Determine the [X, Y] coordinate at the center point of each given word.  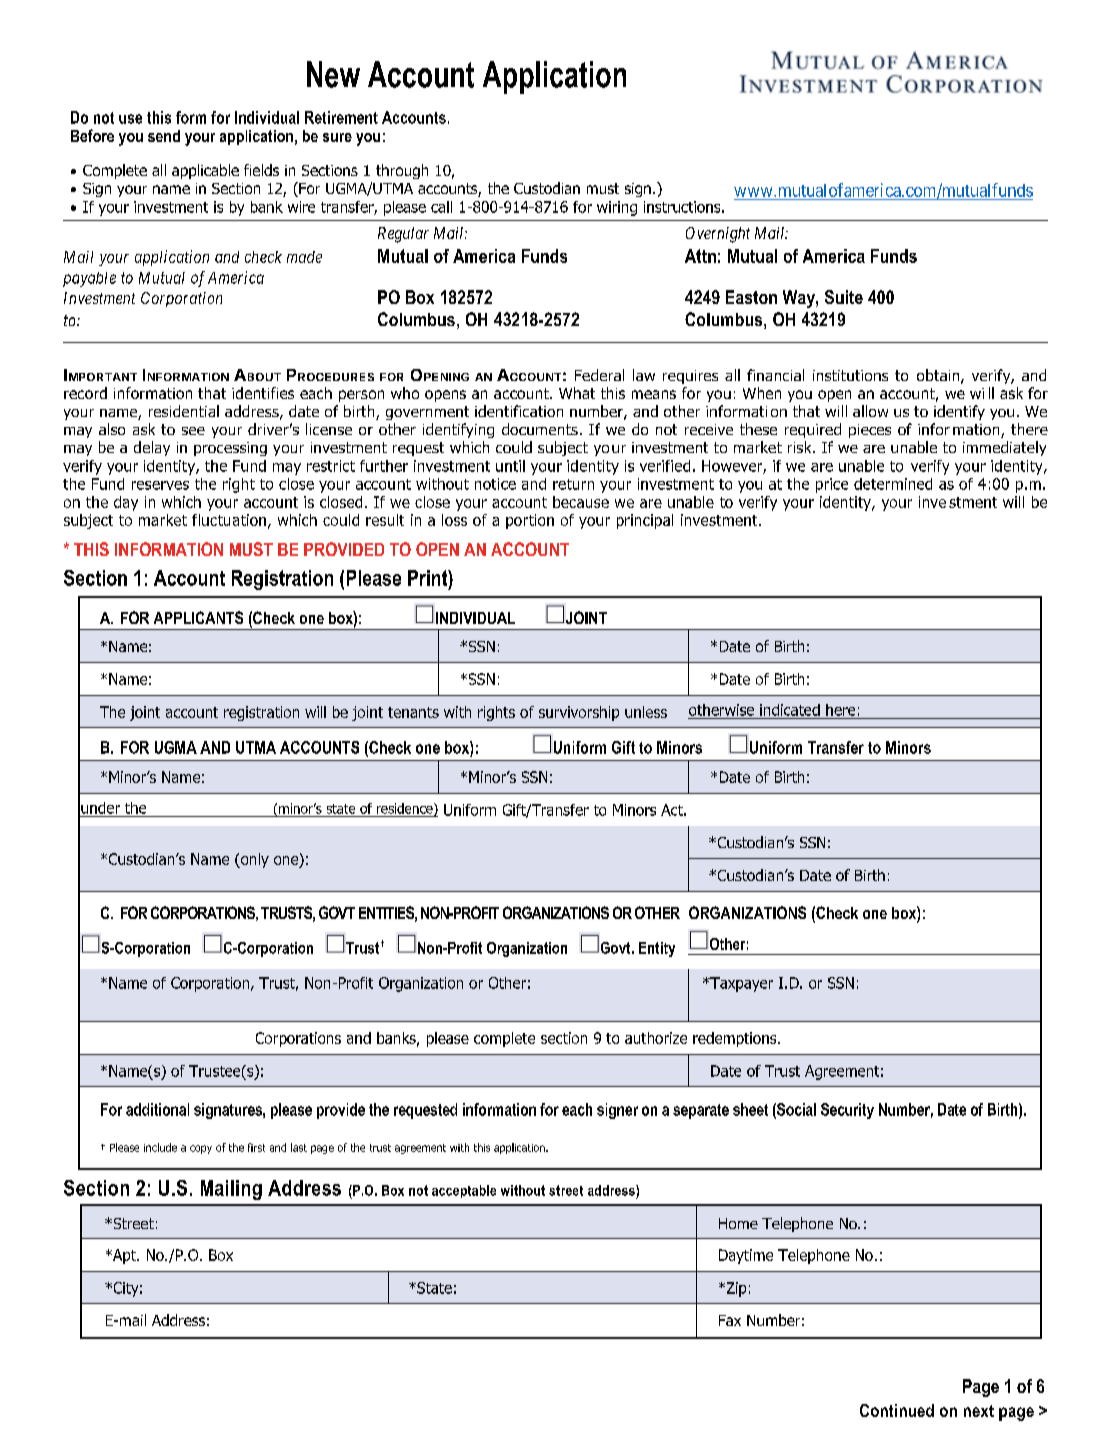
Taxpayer [740, 984]
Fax [730, 1320]
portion [530, 521]
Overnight [718, 235]
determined [893, 484]
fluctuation [229, 520]
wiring [617, 208]
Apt [124, 1256]
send [164, 136]
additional [157, 1109]
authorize [656, 1038]
